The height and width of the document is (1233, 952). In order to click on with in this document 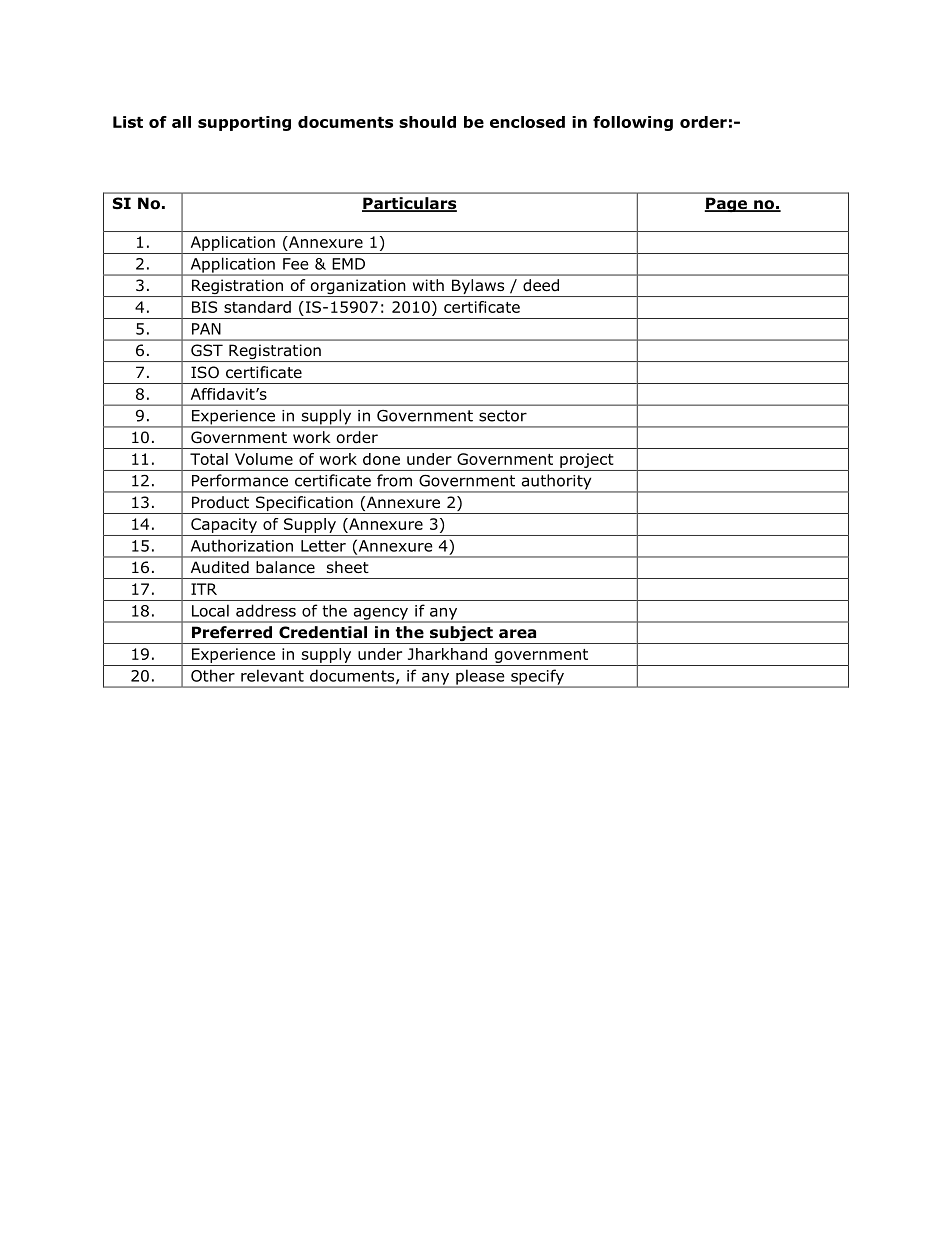, I will do `click(428, 285)`.
